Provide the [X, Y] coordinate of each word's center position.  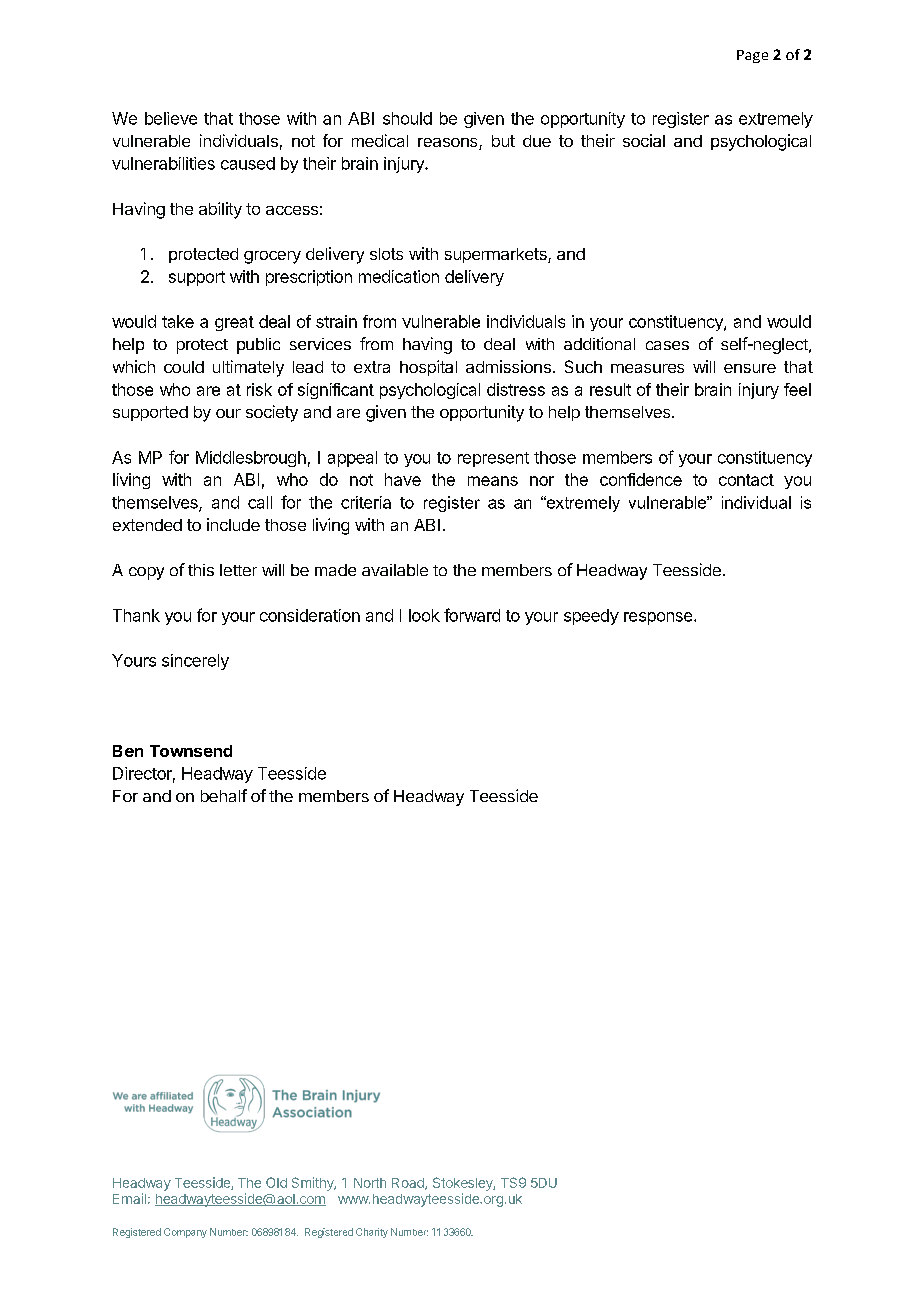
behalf [224, 795]
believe [171, 118]
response [658, 618]
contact [746, 480]
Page [752, 56]
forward [472, 615]
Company [185, 1233]
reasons [449, 144]
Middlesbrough [251, 459]
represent [493, 459]
